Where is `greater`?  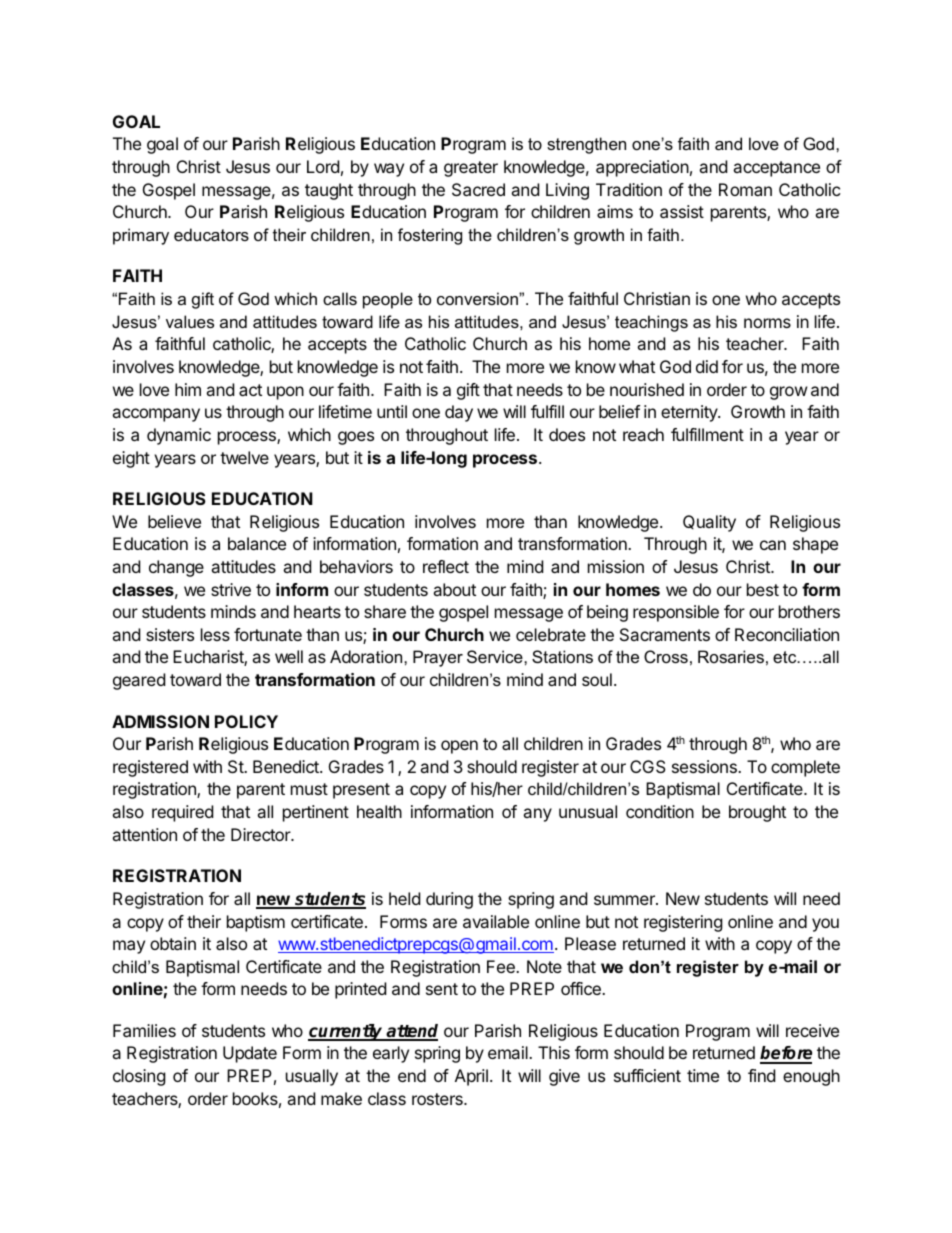 greater is located at coordinates (471, 169).
